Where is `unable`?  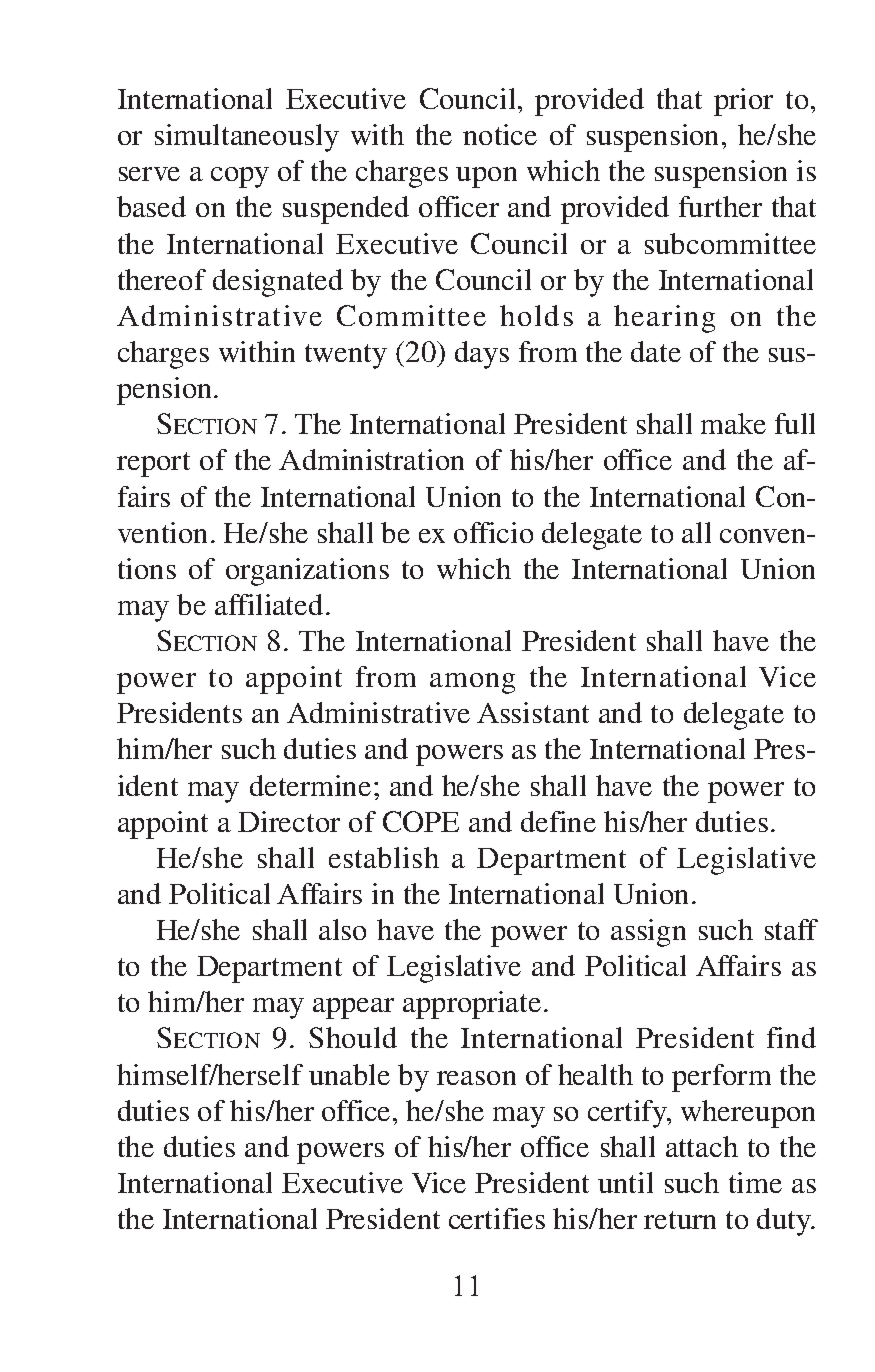 unable is located at coordinates (349, 1074).
